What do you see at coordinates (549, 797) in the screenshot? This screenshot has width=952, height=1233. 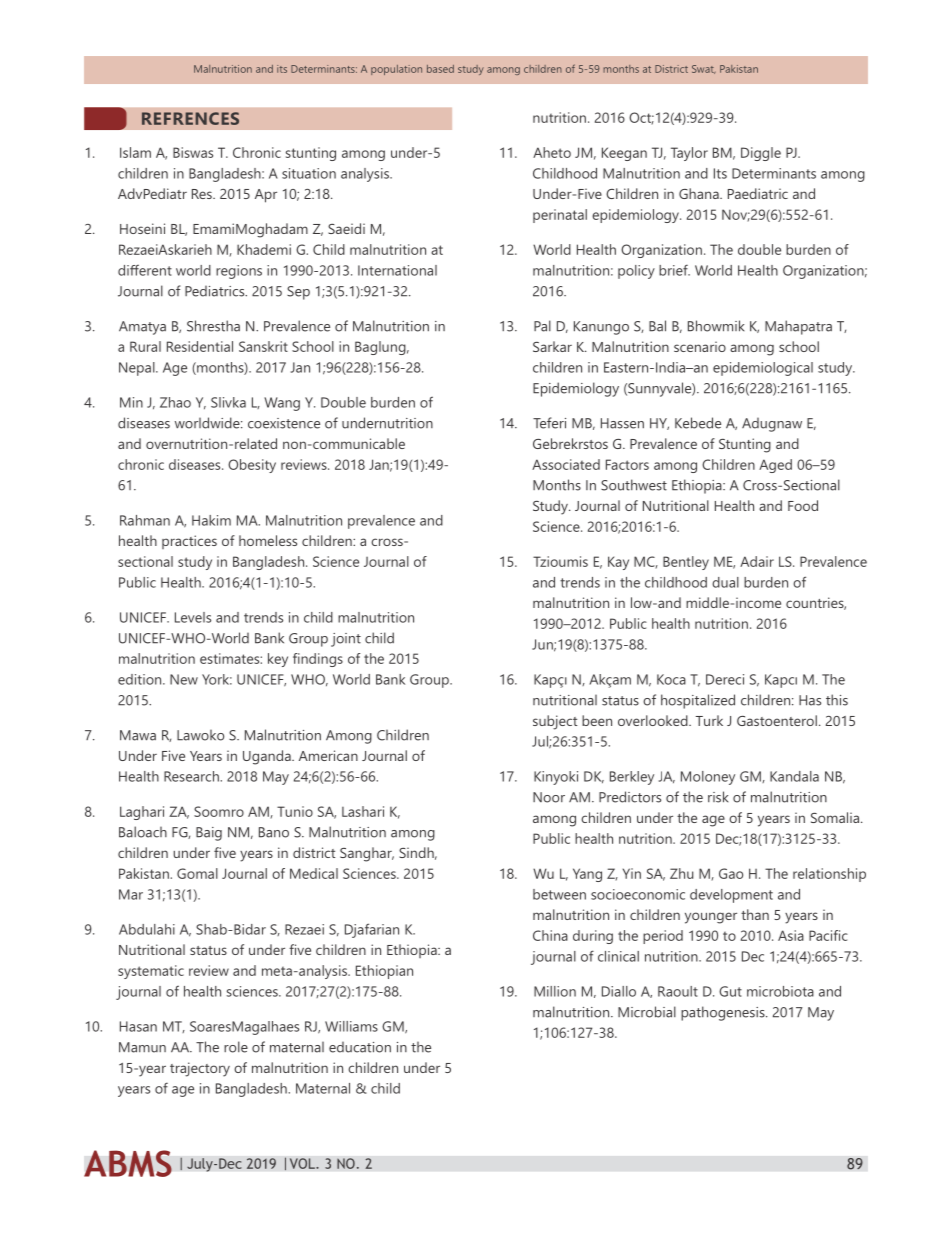 I see `Noor` at bounding box center [549, 797].
